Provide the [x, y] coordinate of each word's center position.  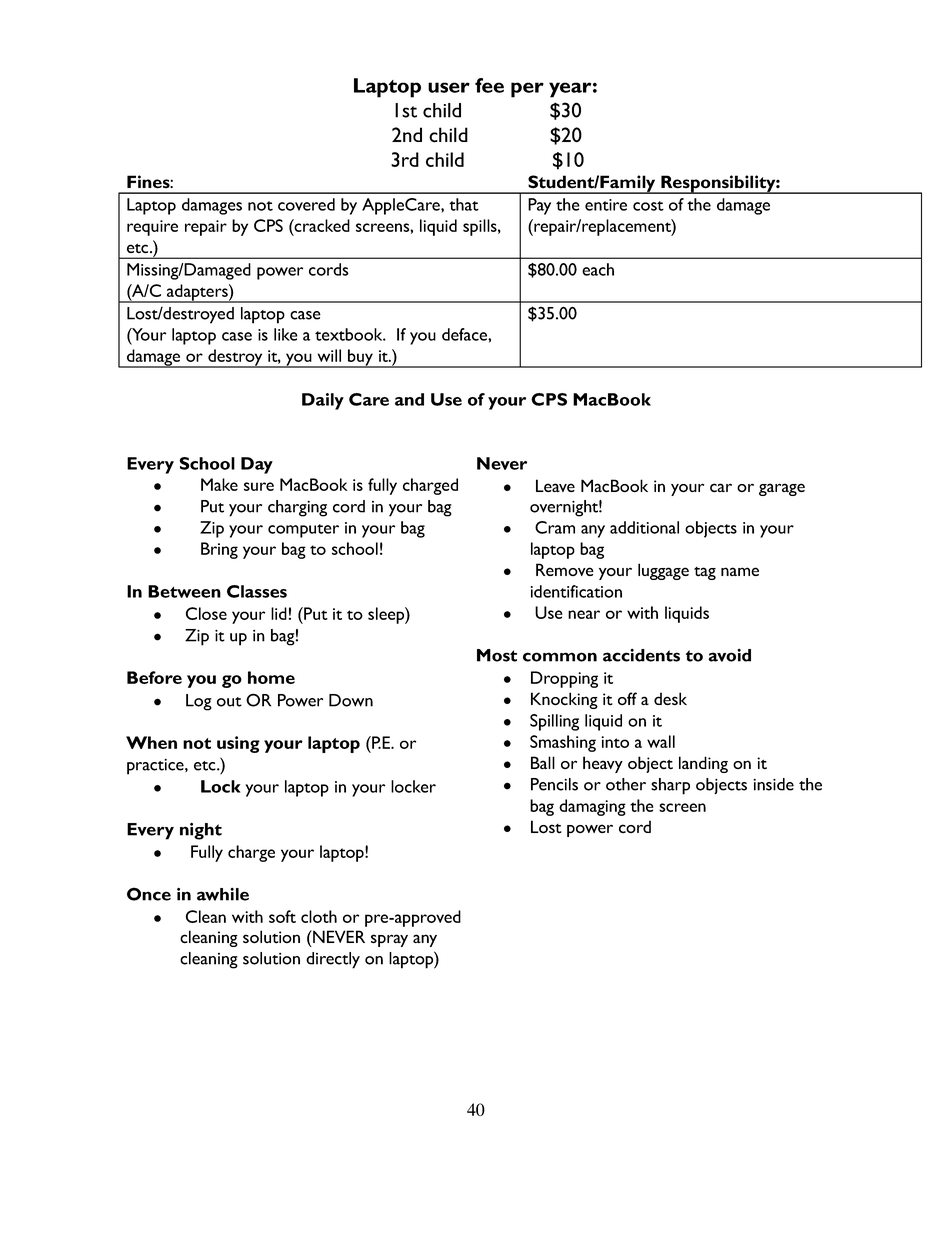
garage [782, 489]
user [449, 87]
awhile [223, 894]
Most [497, 655]
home [271, 677]
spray [389, 940]
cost [648, 206]
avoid [729, 655]
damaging [592, 807]
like [286, 334]
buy [360, 358]
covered [306, 204]
